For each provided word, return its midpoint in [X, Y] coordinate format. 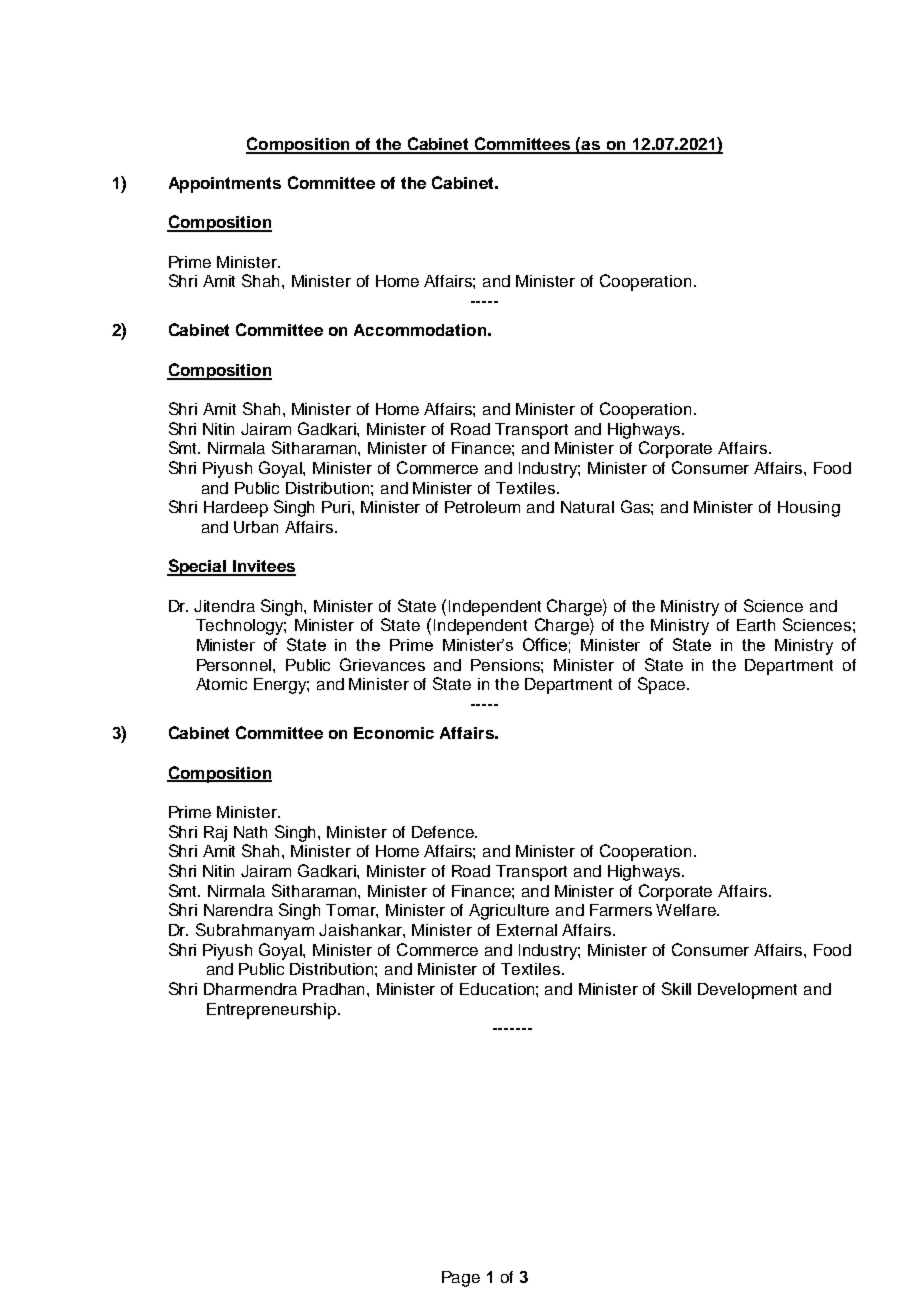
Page [461, 1279]
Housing [809, 509]
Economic [394, 733]
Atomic [221, 684]
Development [747, 991]
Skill [676, 988]
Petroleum [482, 507]
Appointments [225, 185]
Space [661, 685]
